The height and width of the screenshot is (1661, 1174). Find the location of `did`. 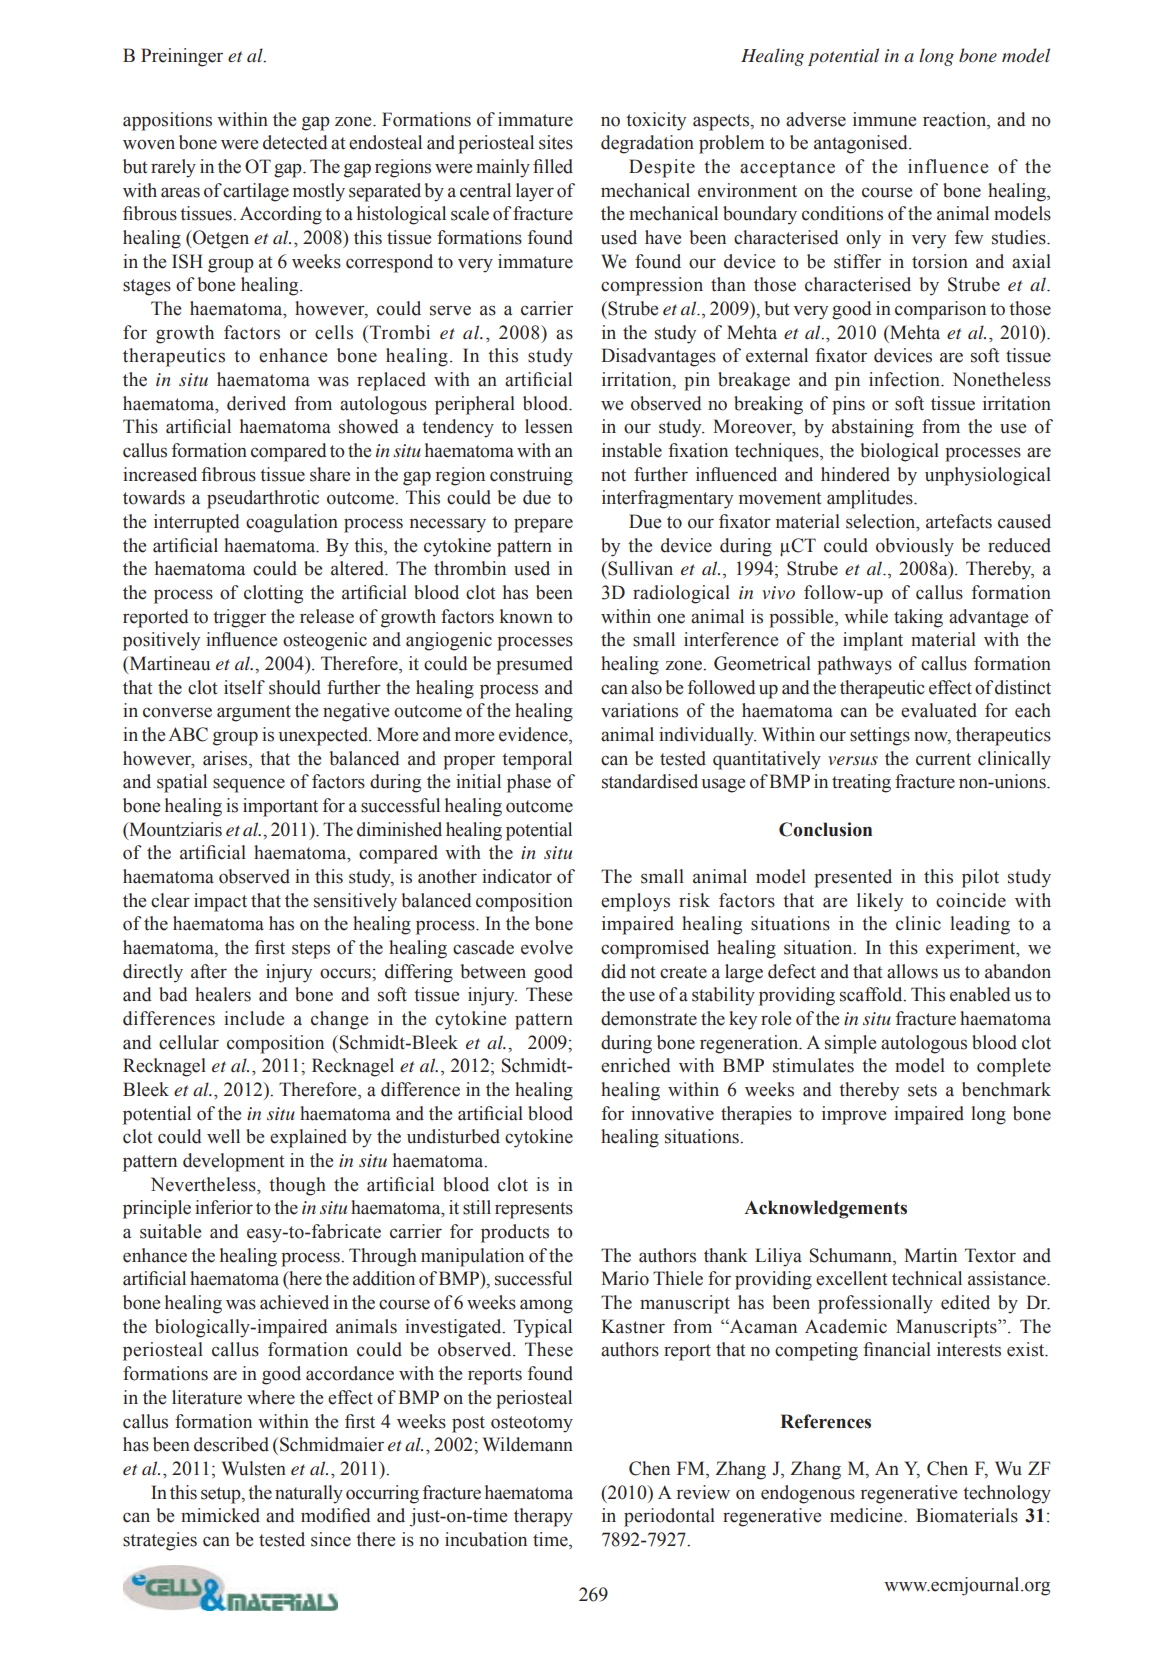

did is located at coordinates (613, 971).
